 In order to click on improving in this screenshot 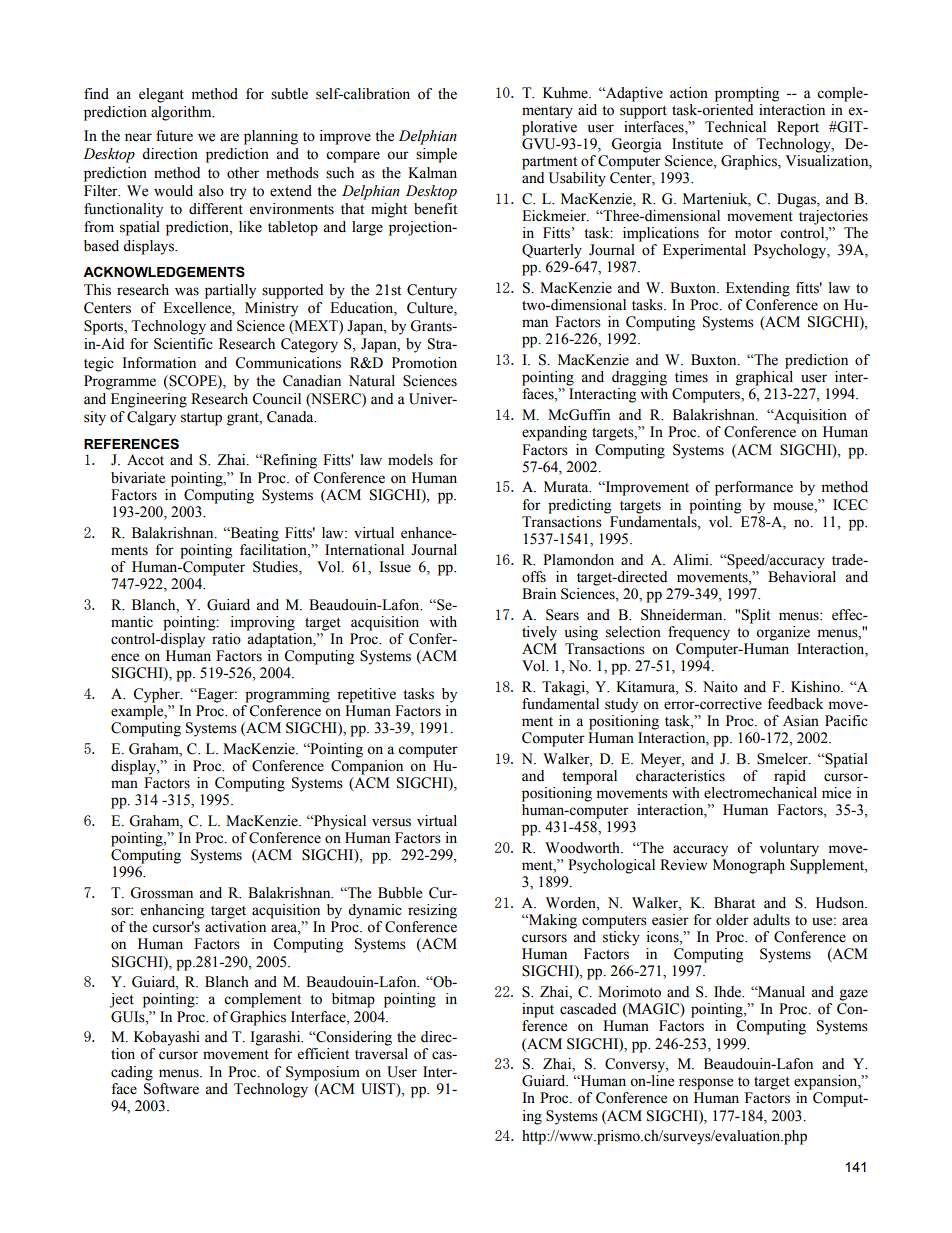, I will do `click(263, 623)`.
